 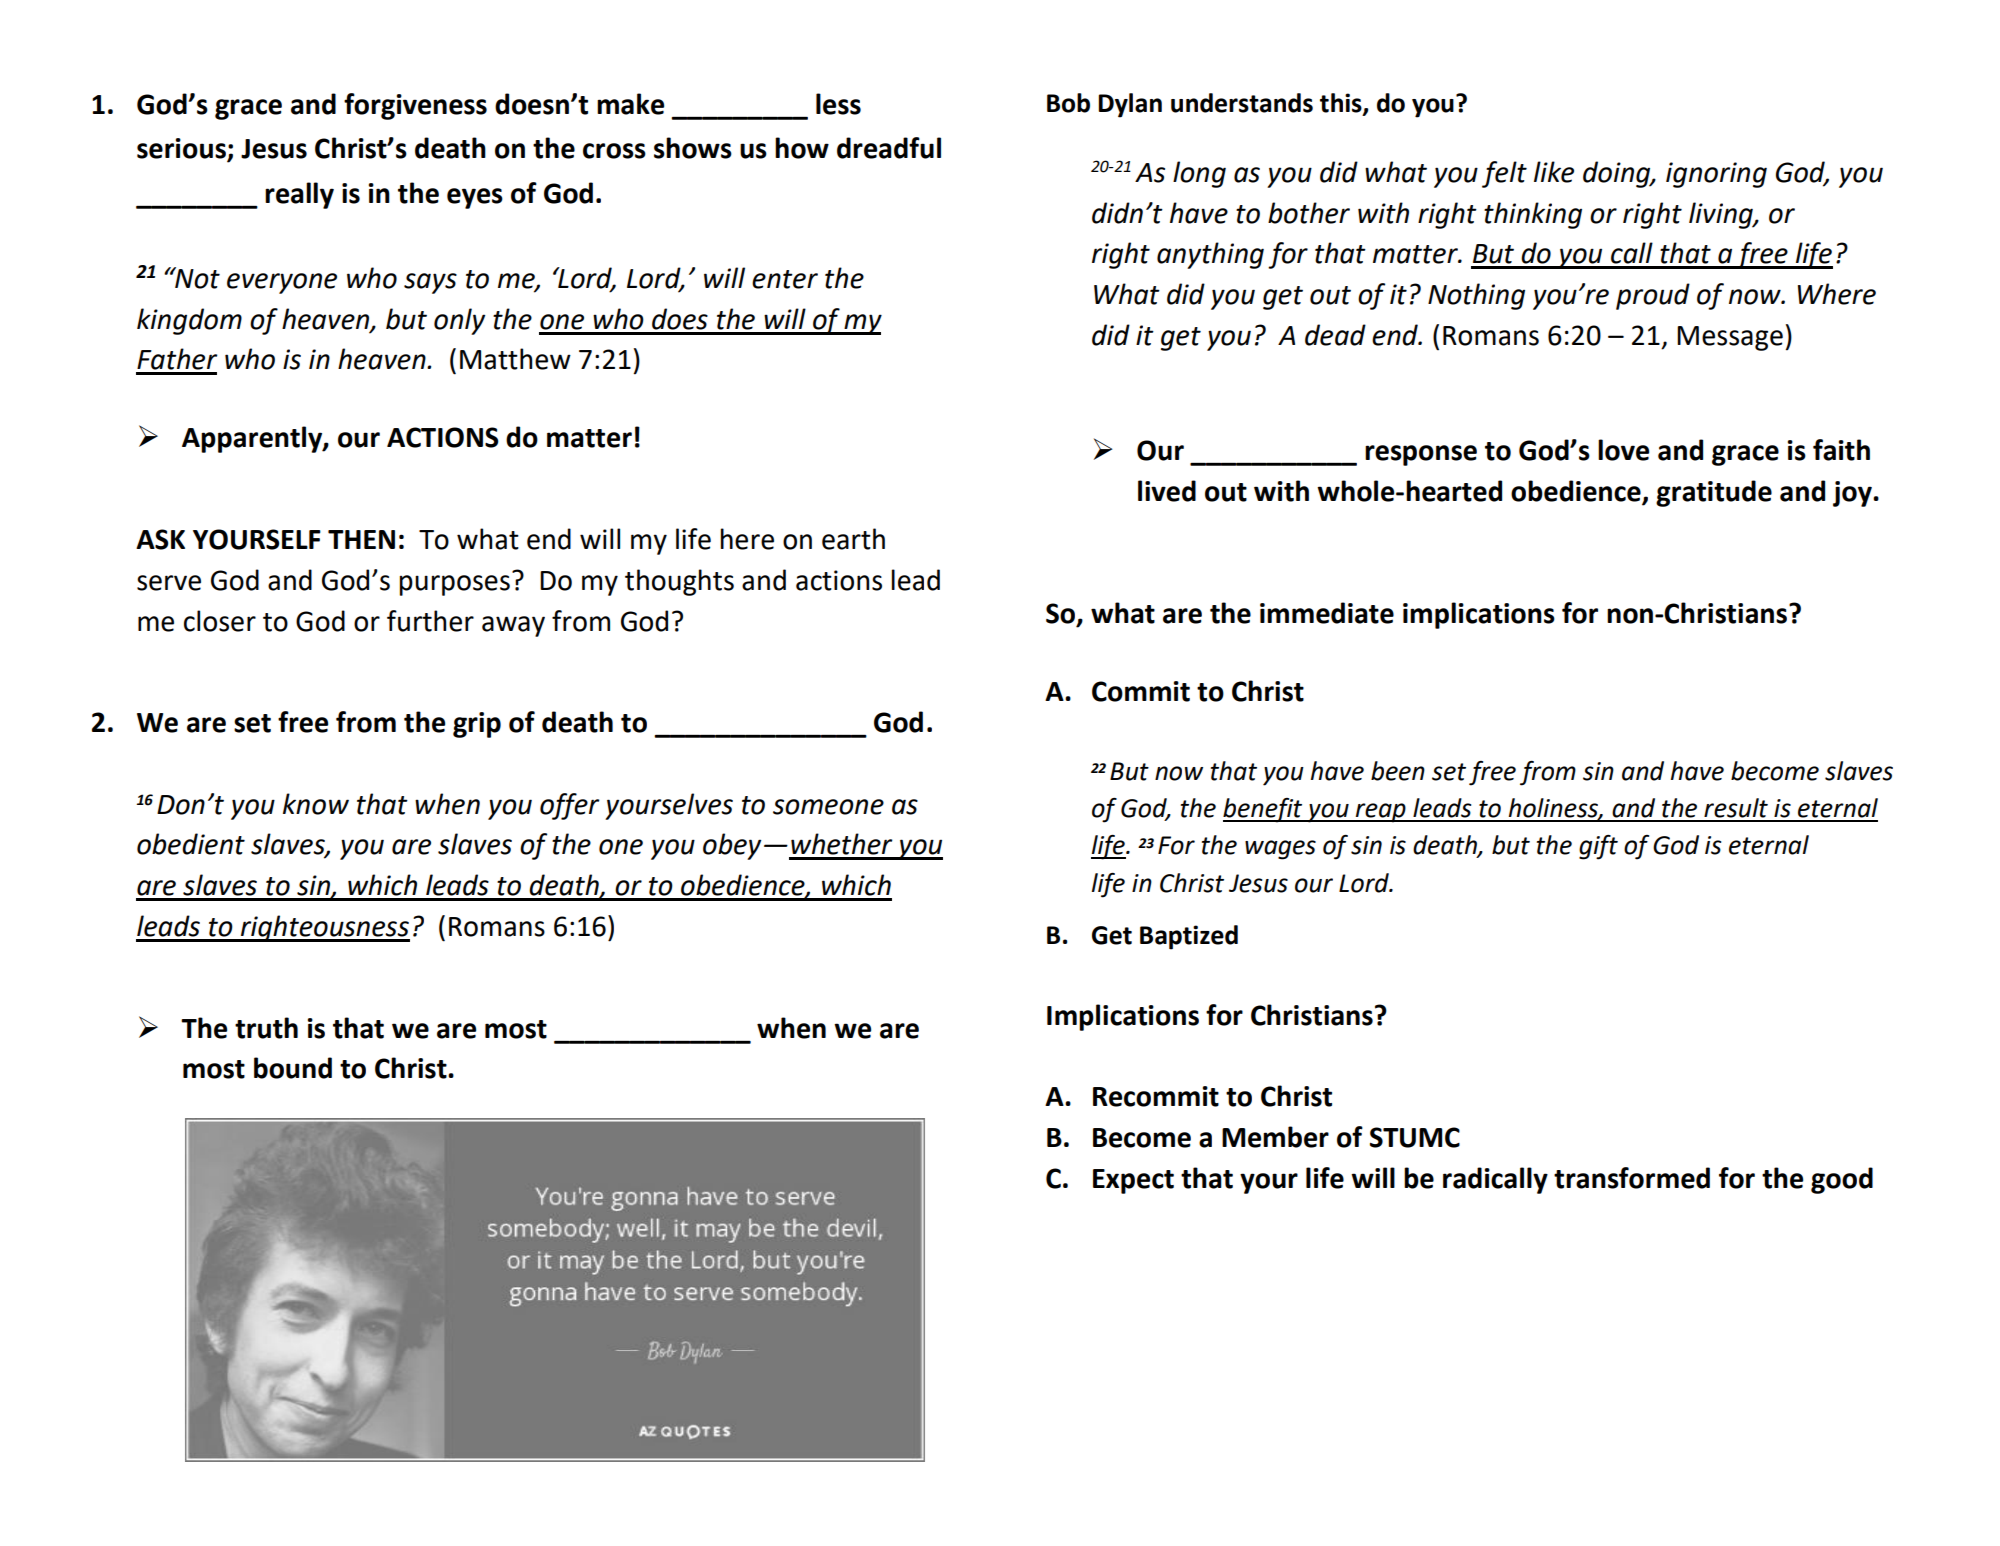 I want to click on gratitude, so click(x=1714, y=493).
